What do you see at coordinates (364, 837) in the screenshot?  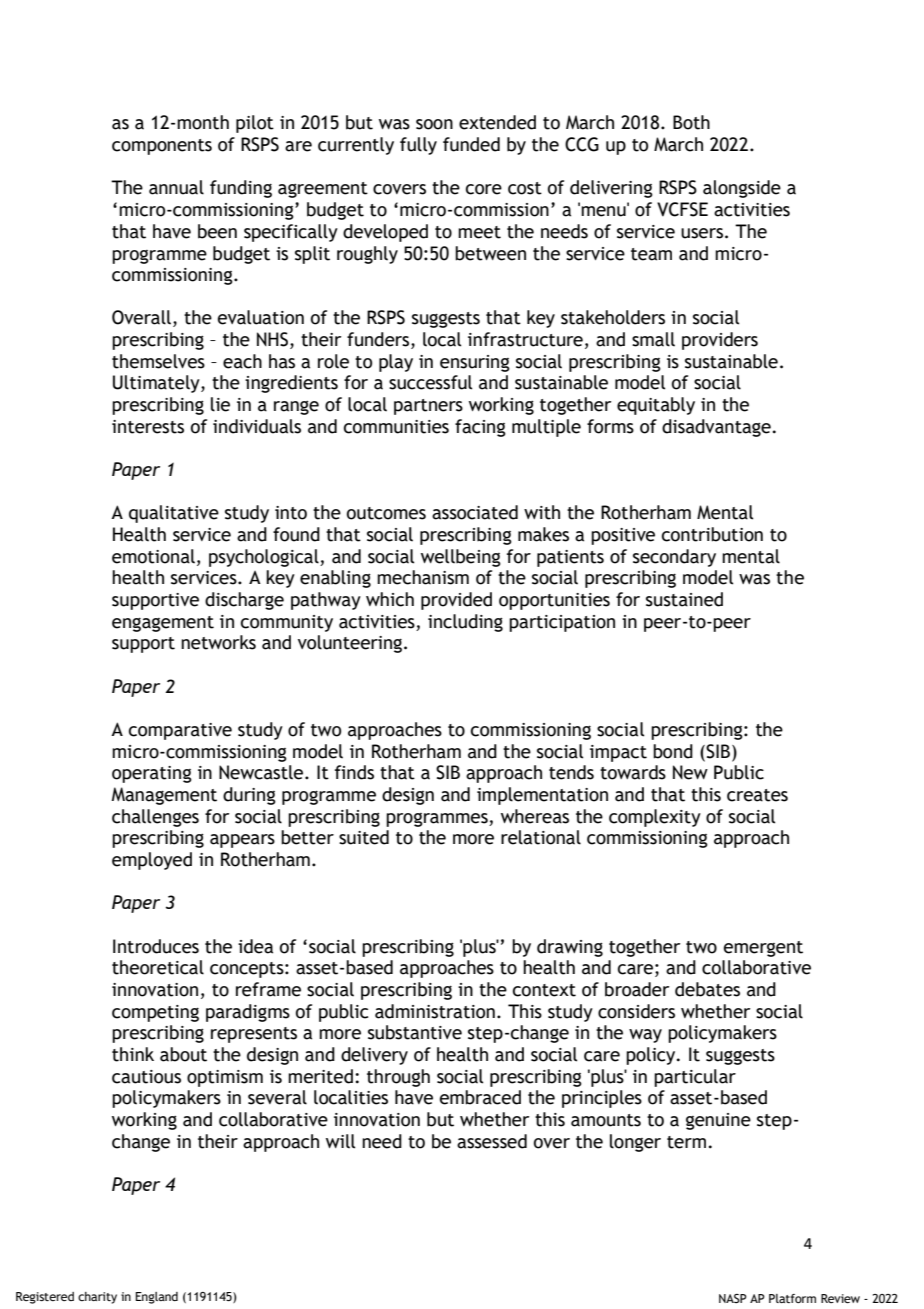 I see `suited` at bounding box center [364, 837].
